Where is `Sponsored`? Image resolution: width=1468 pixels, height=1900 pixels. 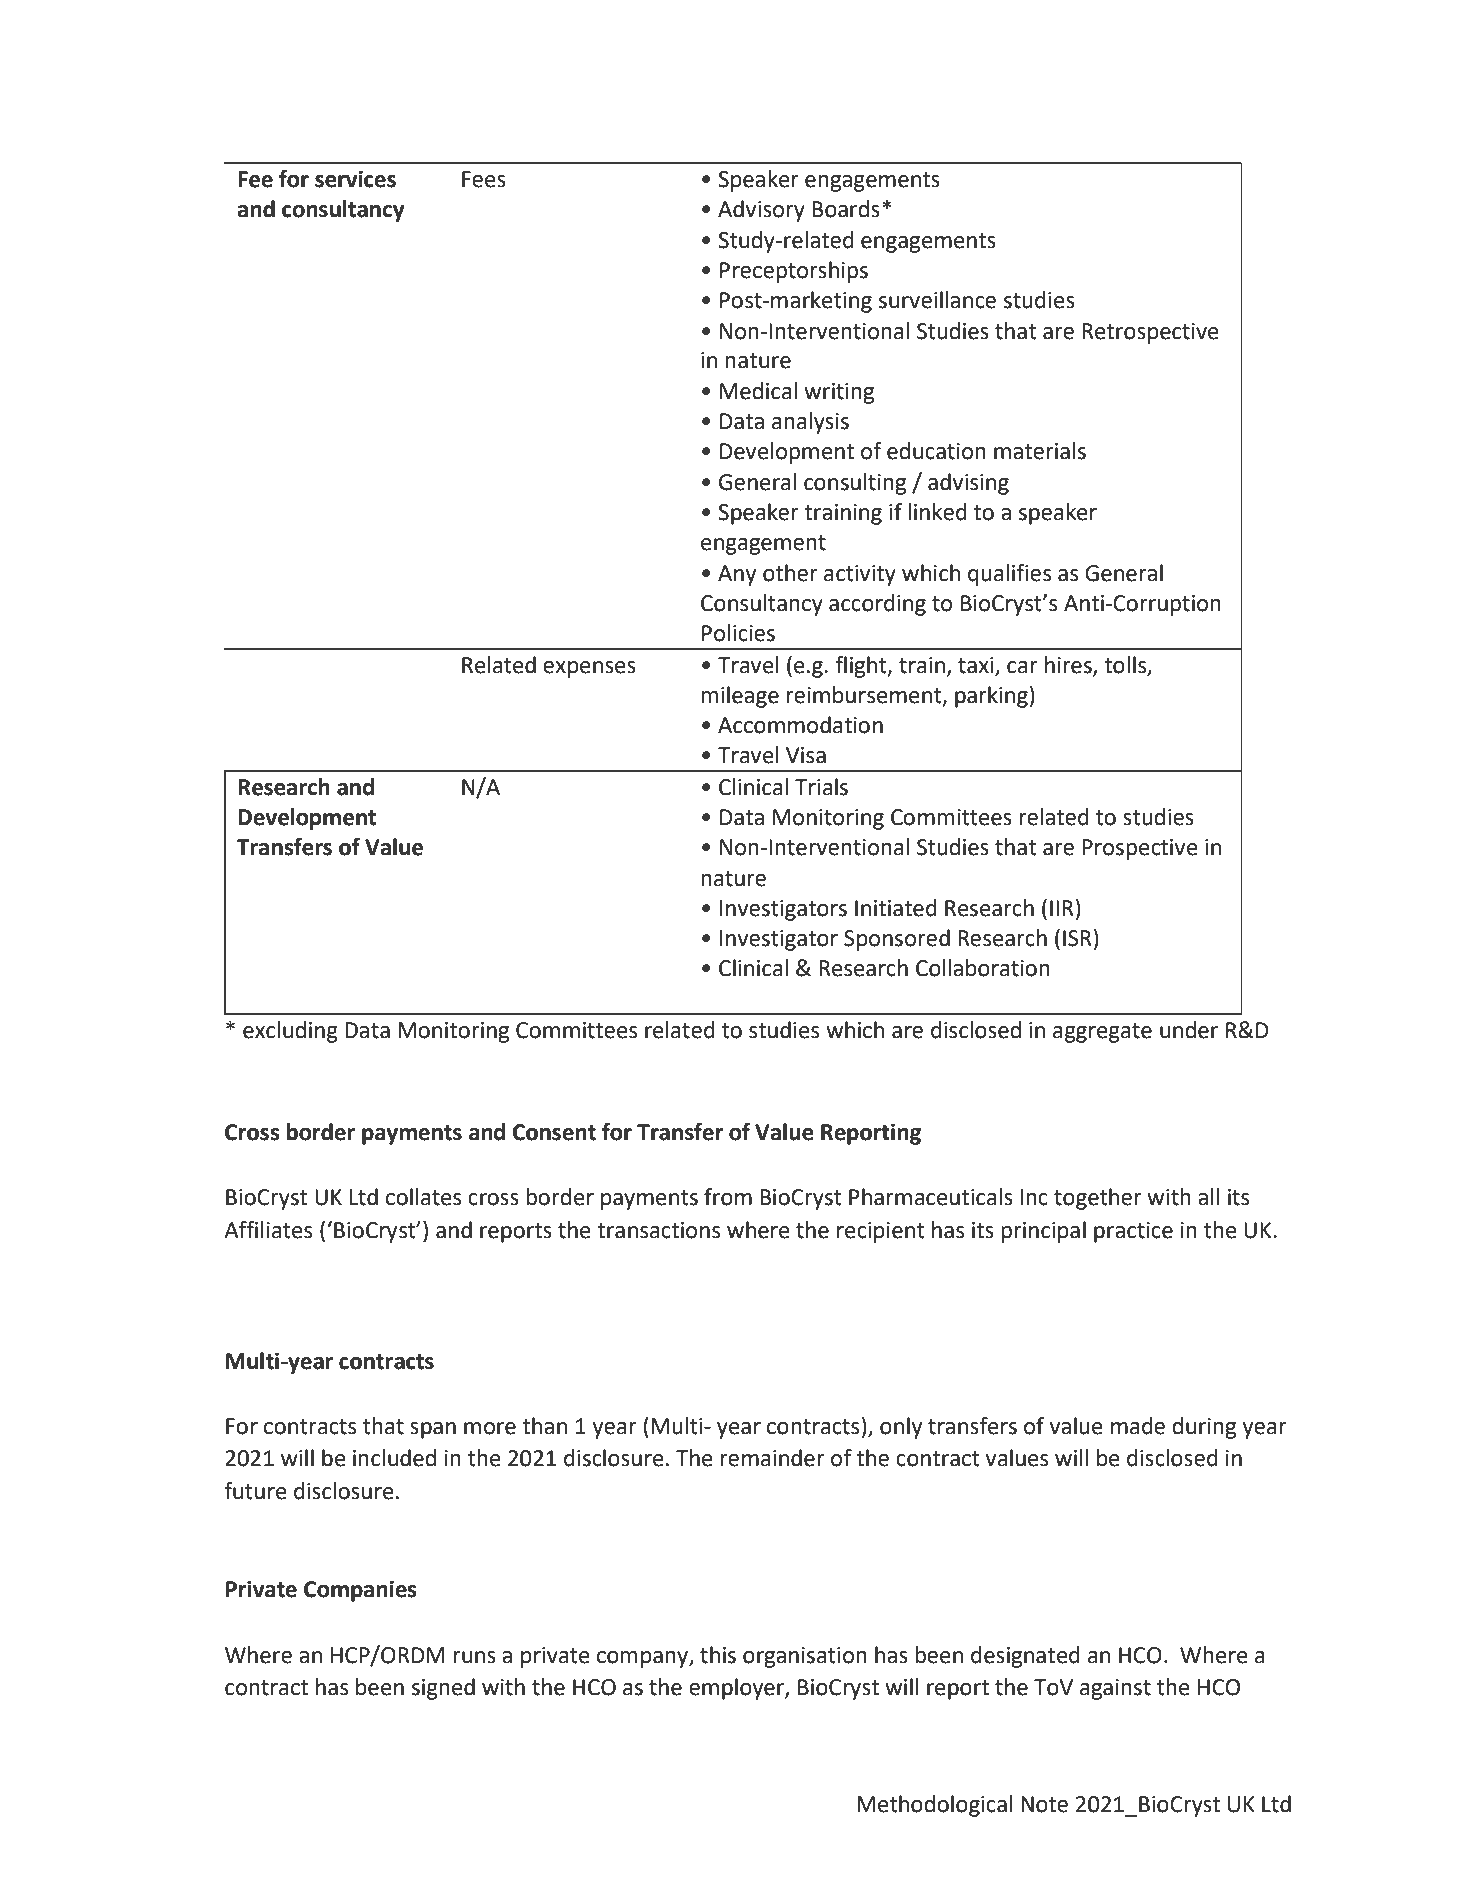
Sponsored is located at coordinates (897, 940).
